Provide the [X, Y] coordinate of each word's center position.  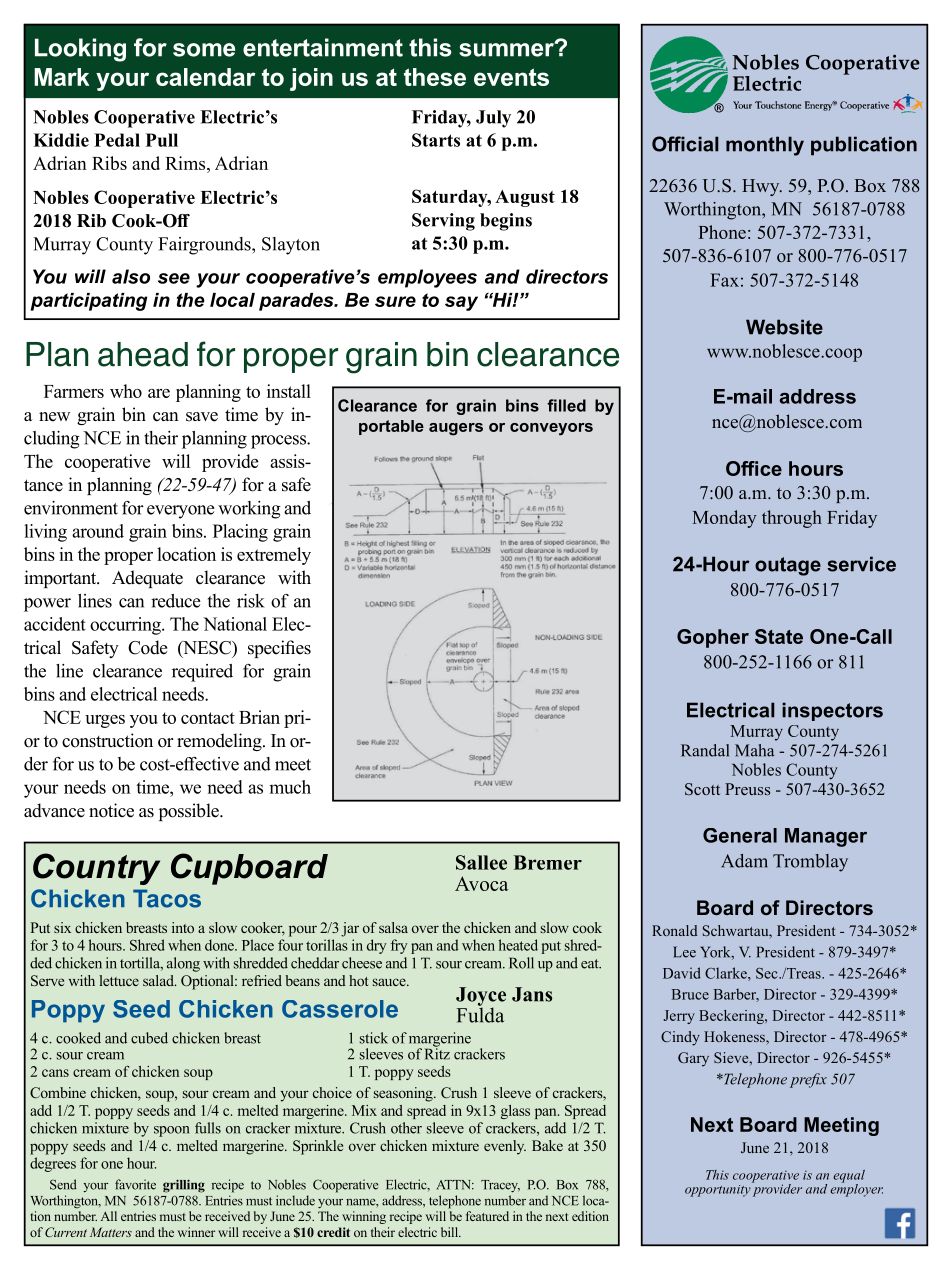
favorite [135, 1184]
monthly [765, 146]
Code [147, 647]
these [435, 77]
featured [487, 1216]
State [779, 636]
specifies [279, 649]
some [204, 50]
